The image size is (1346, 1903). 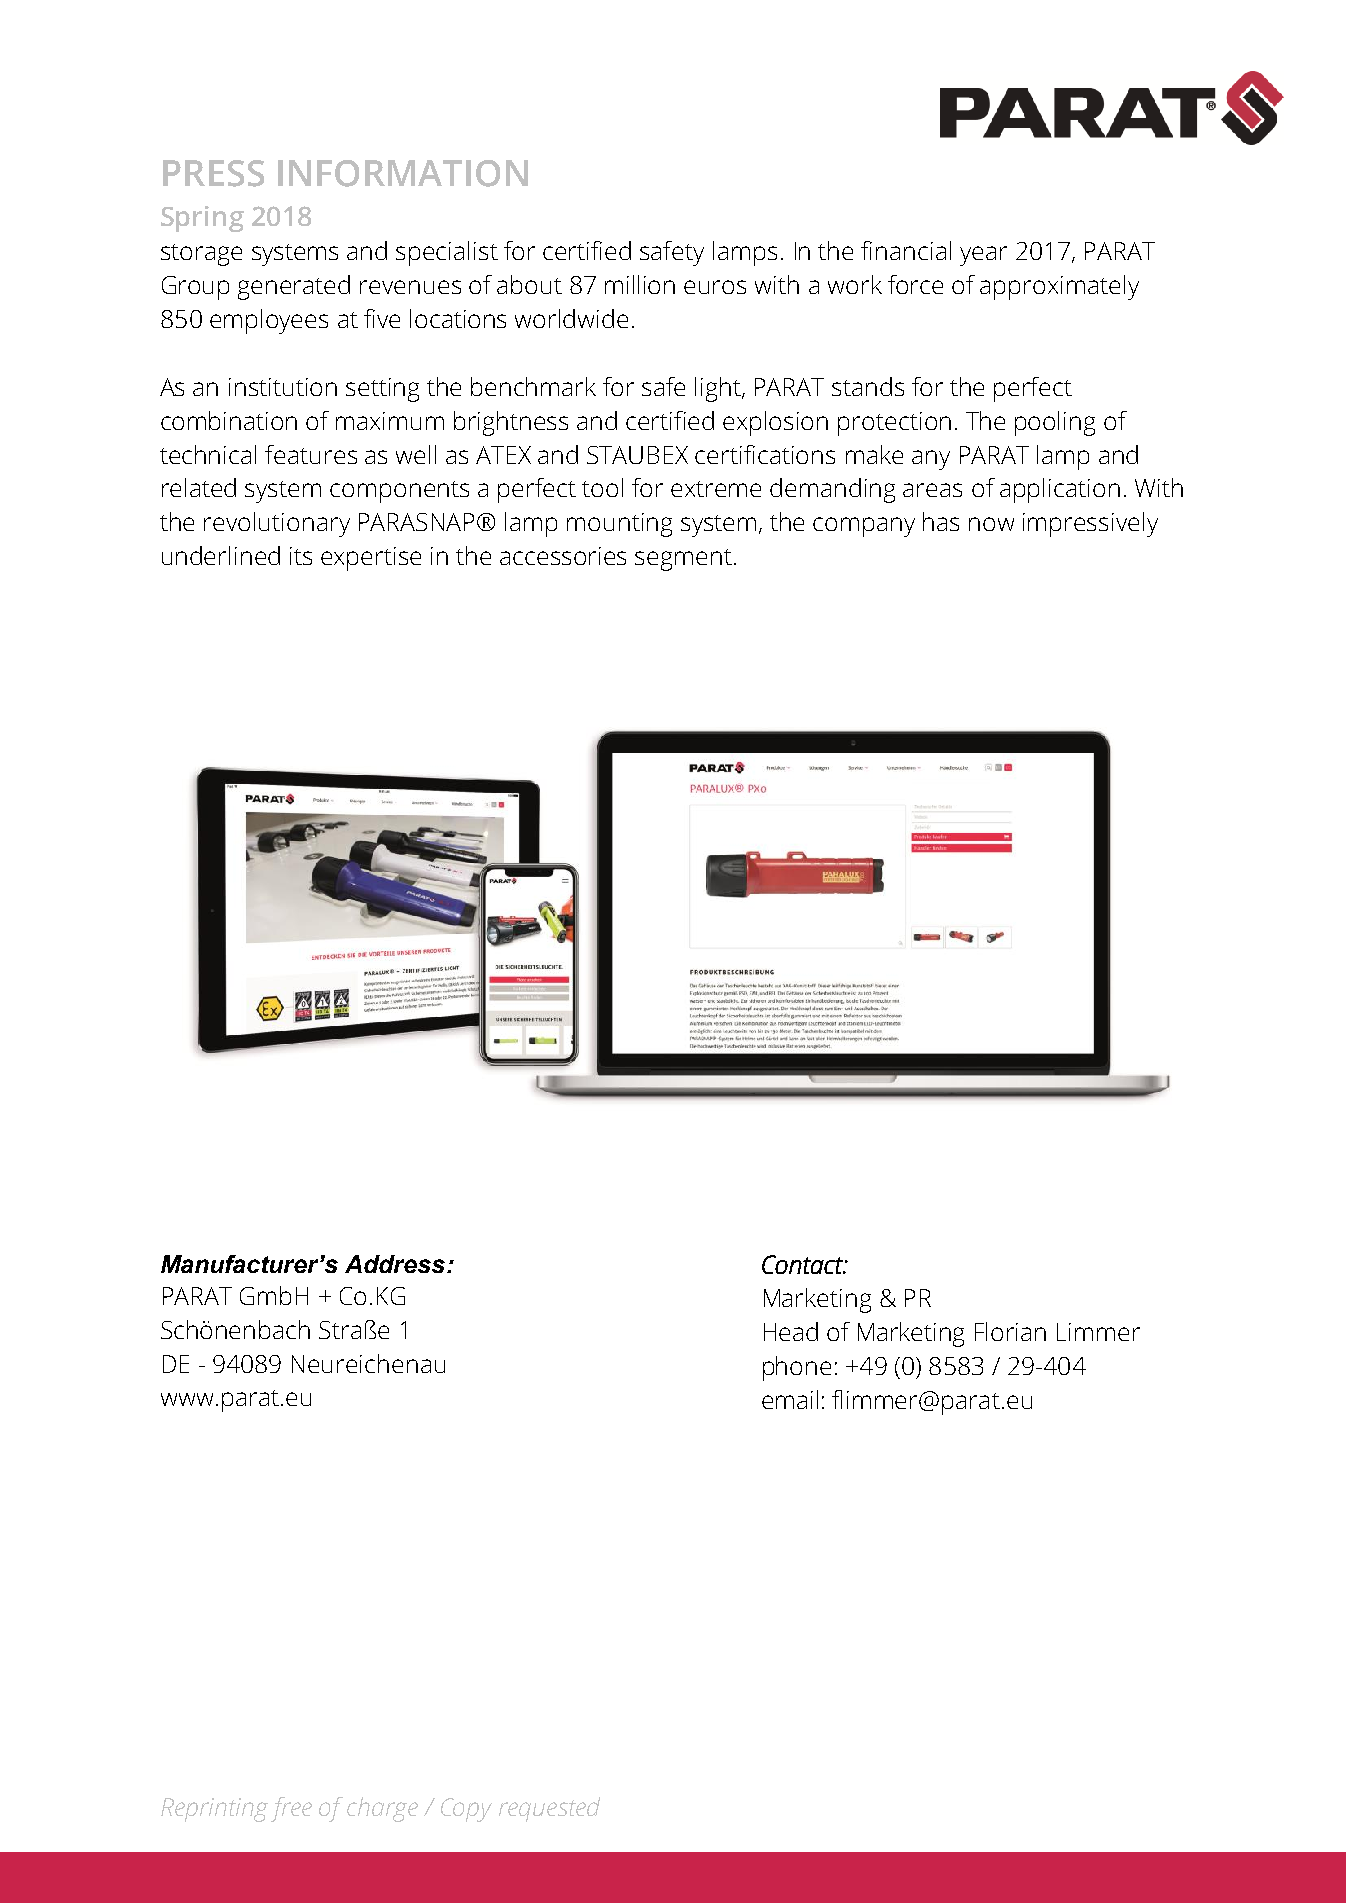 I want to click on year, so click(x=983, y=256).
